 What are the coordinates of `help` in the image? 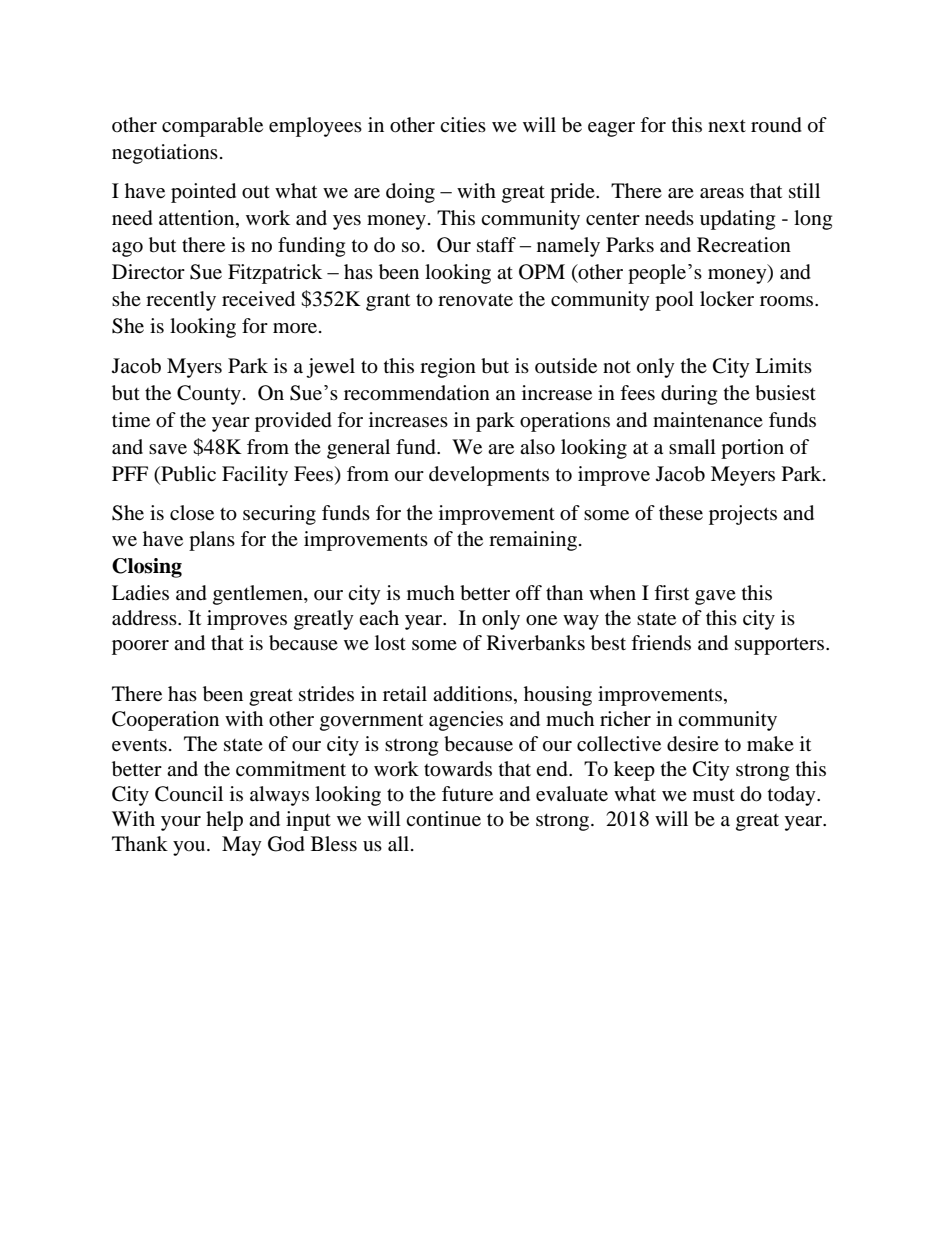 It's located at (224, 821).
